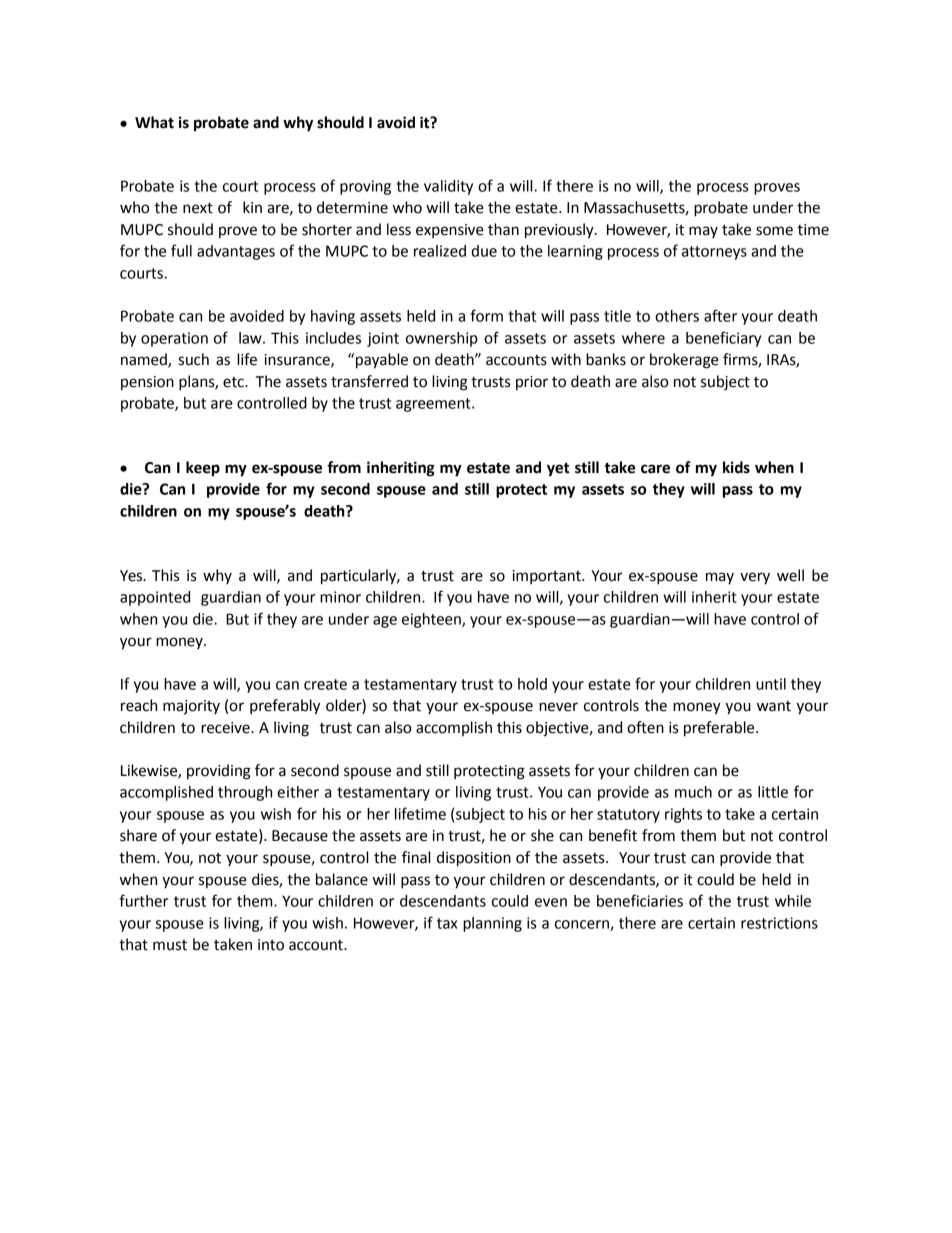 The height and width of the screenshot is (1233, 952). What do you see at coordinates (170, 945) in the screenshot?
I see `must` at bounding box center [170, 945].
